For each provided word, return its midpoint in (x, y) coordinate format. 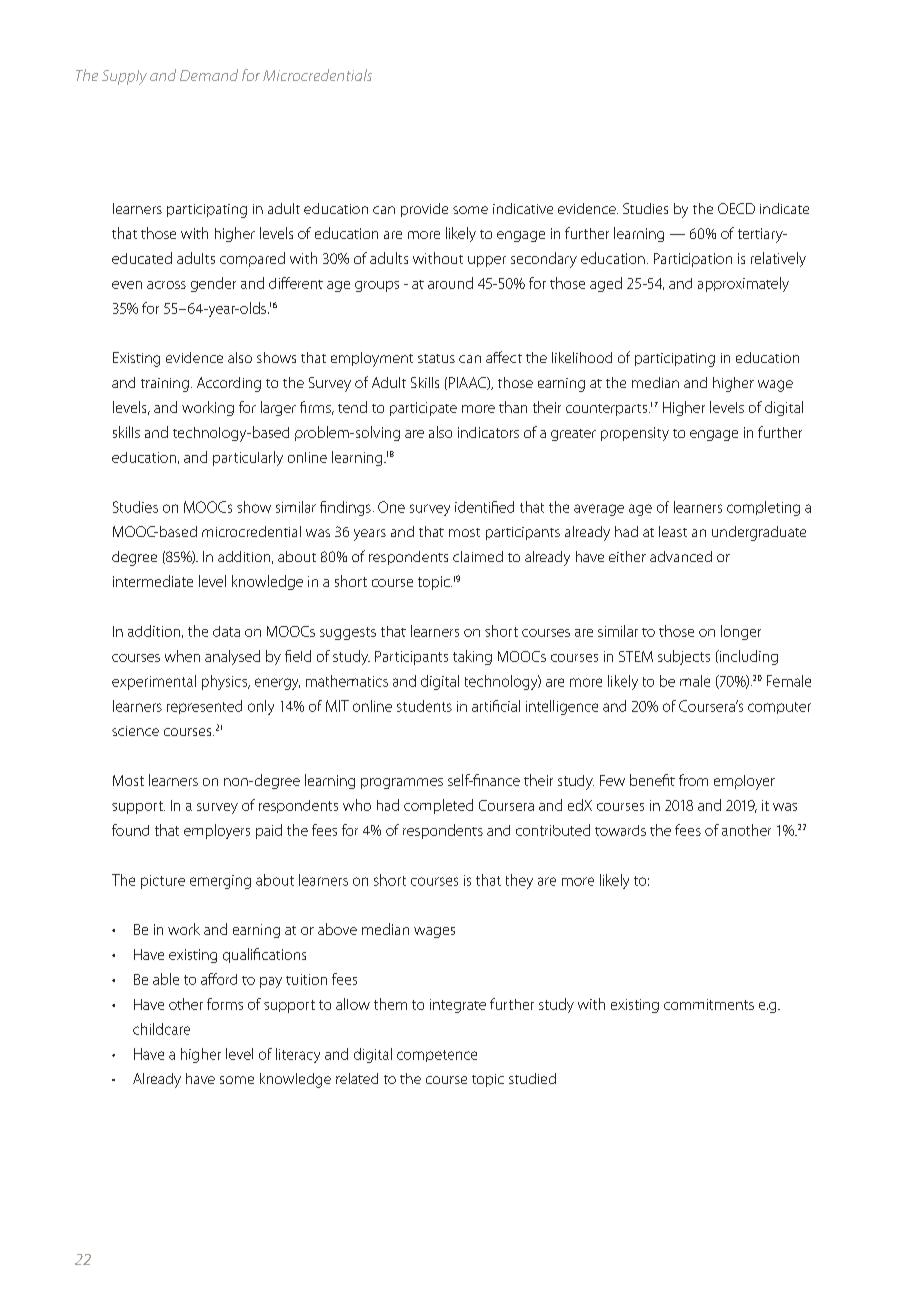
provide (424, 210)
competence (437, 1056)
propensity (635, 434)
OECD (736, 208)
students (424, 706)
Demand (209, 75)
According (229, 384)
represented (204, 707)
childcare (161, 1029)
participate (423, 409)
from (693, 780)
